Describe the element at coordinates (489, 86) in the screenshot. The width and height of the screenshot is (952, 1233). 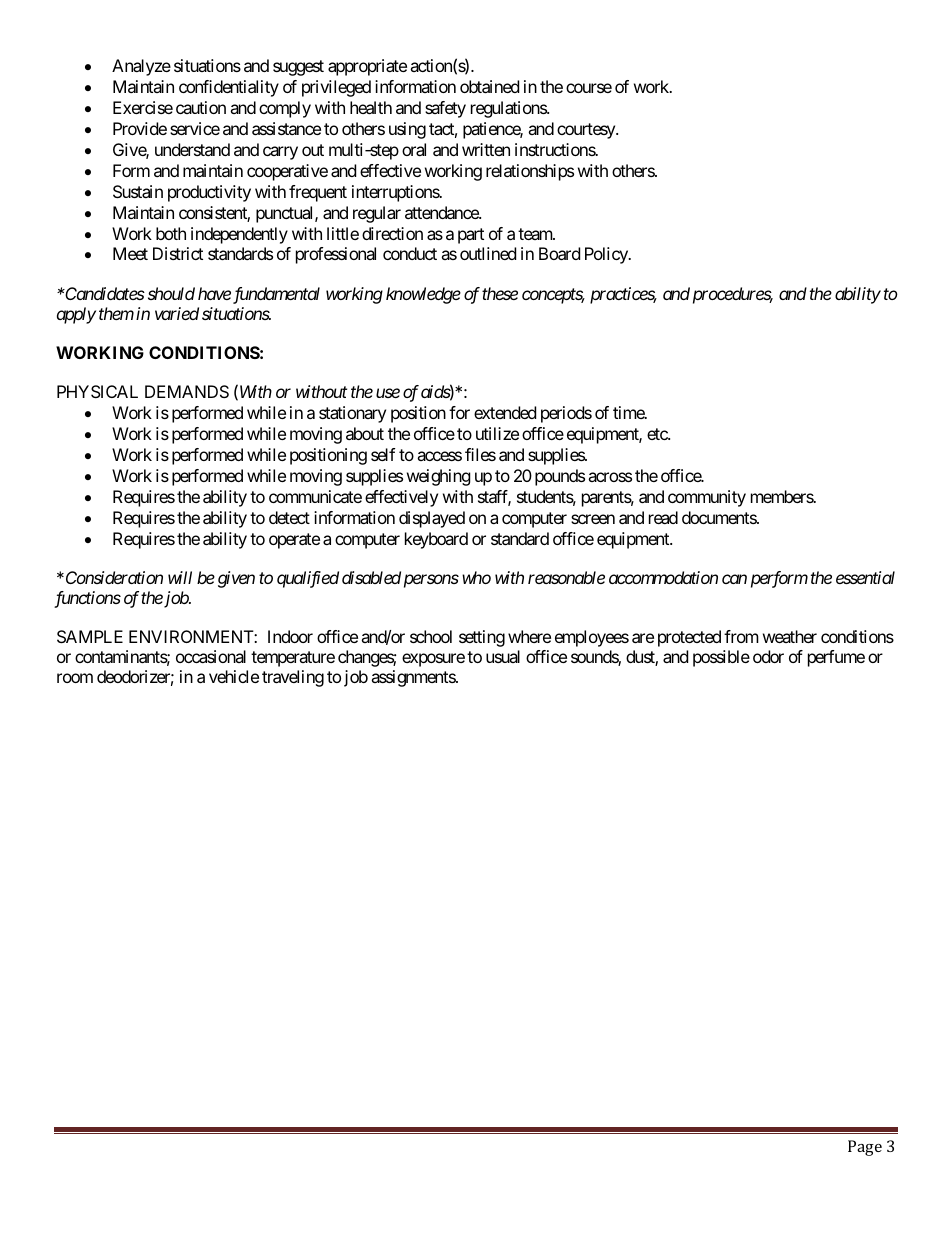
I see `obtained` at that location.
